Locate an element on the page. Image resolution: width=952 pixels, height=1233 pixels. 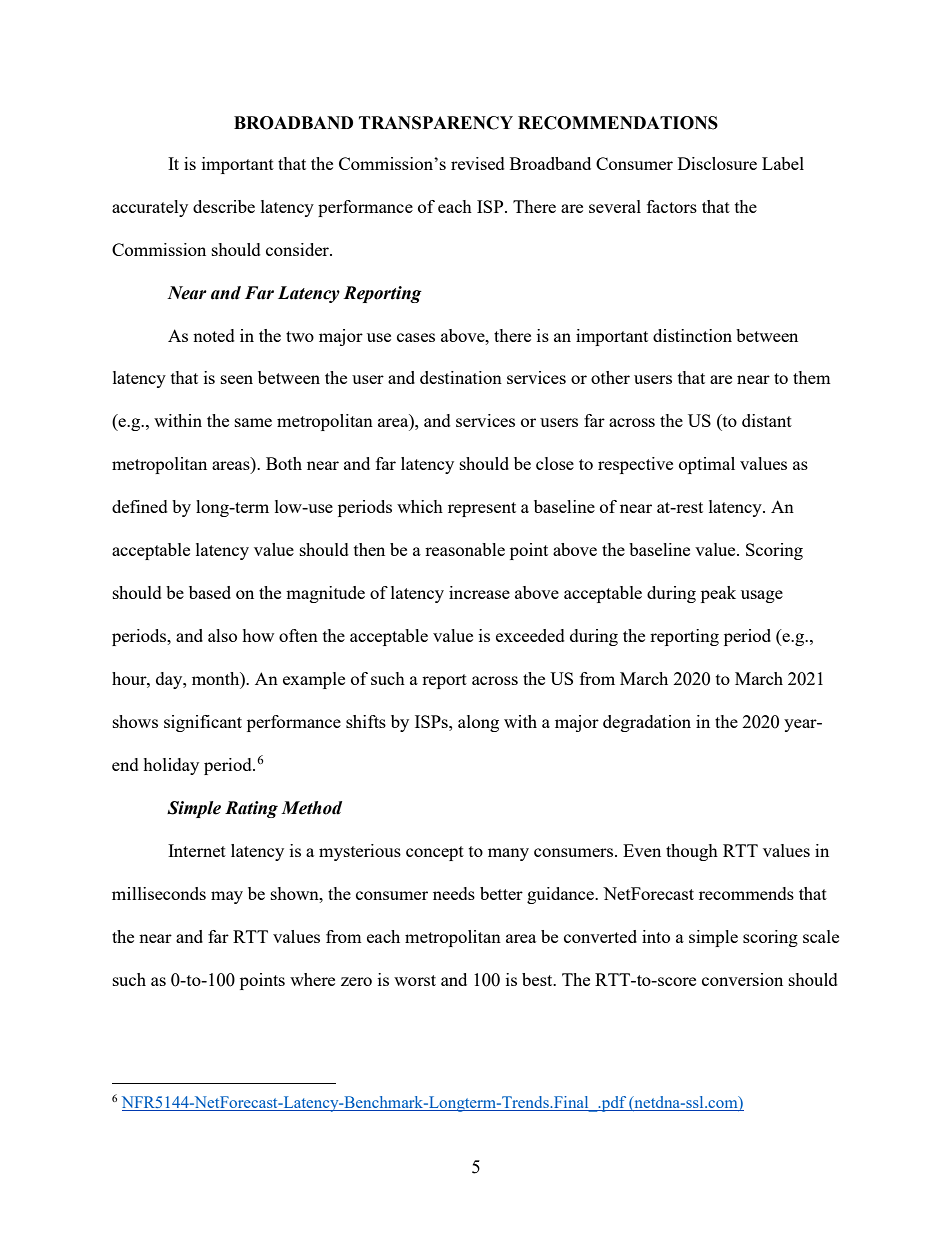
may is located at coordinates (227, 897).
